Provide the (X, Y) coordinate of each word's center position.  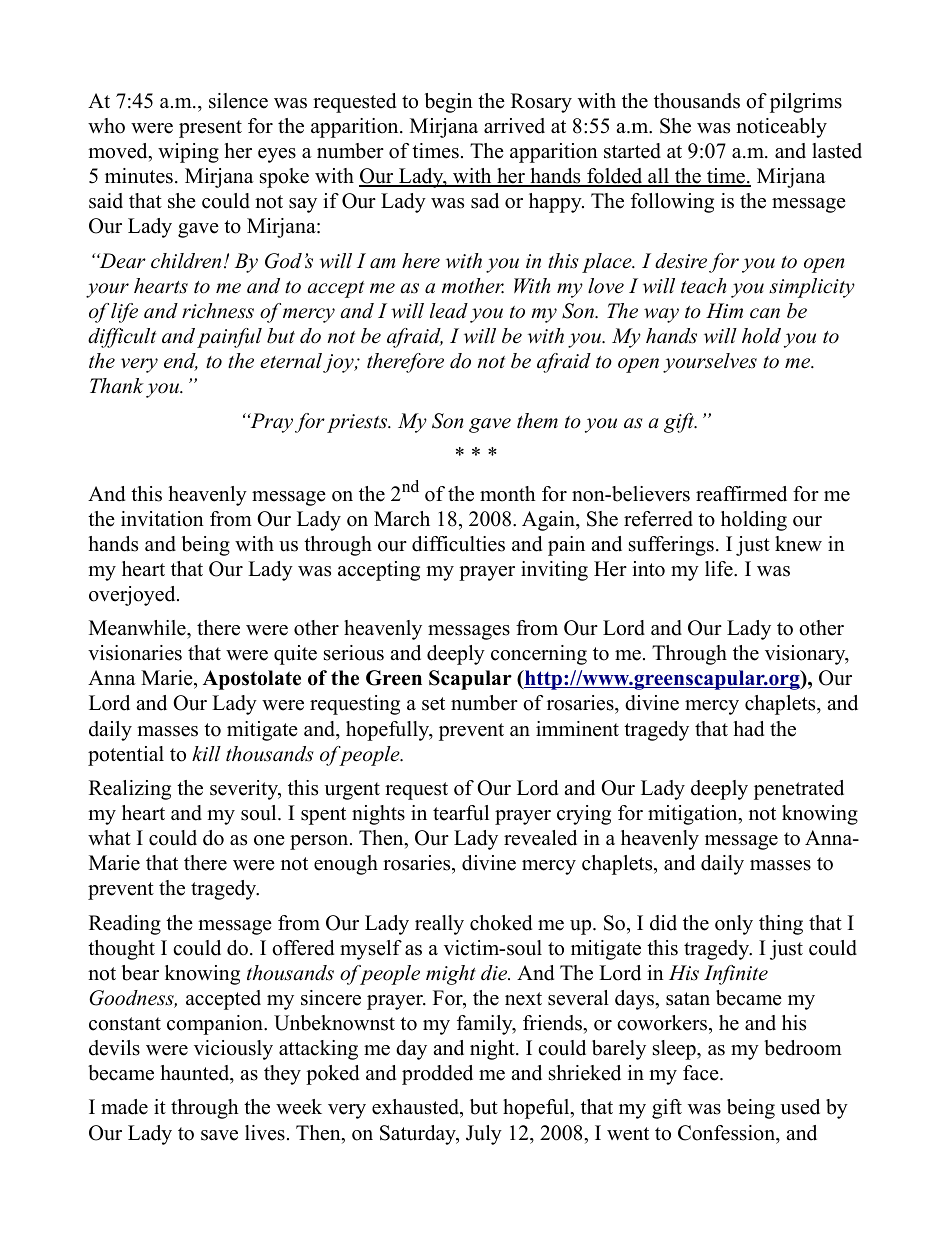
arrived (514, 126)
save (219, 1135)
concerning (539, 655)
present (210, 129)
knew (798, 544)
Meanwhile (138, 629)
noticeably (781, 128)
